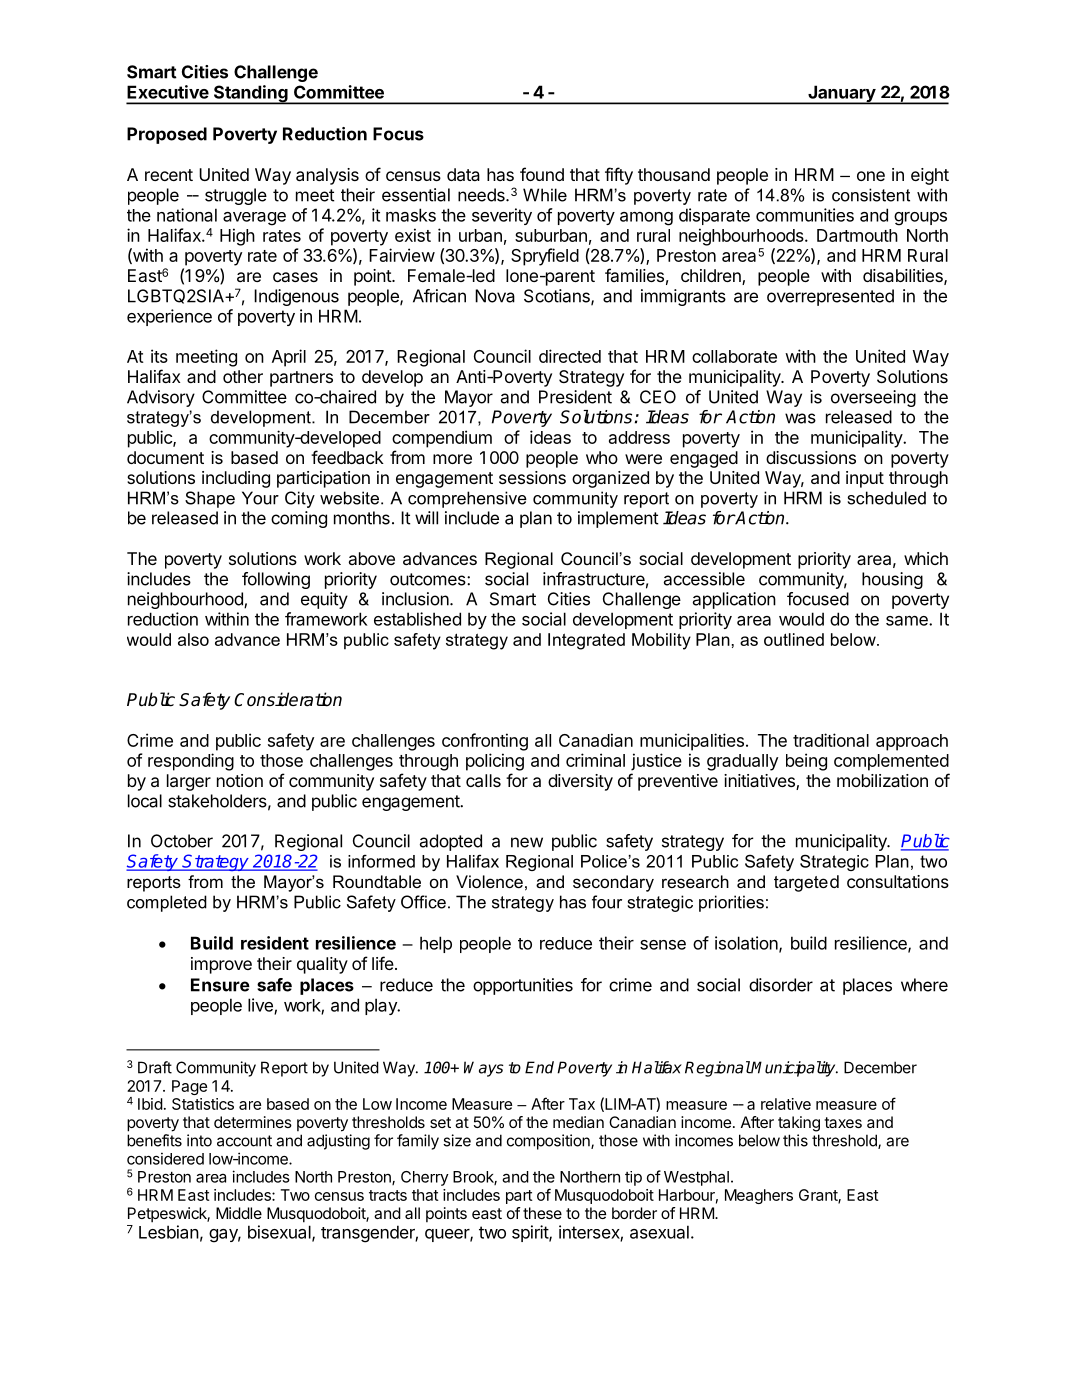 This document has width=1075, height=1391. Describe the element at coordinates (193, 639) in the document. I see `also` at that location.
